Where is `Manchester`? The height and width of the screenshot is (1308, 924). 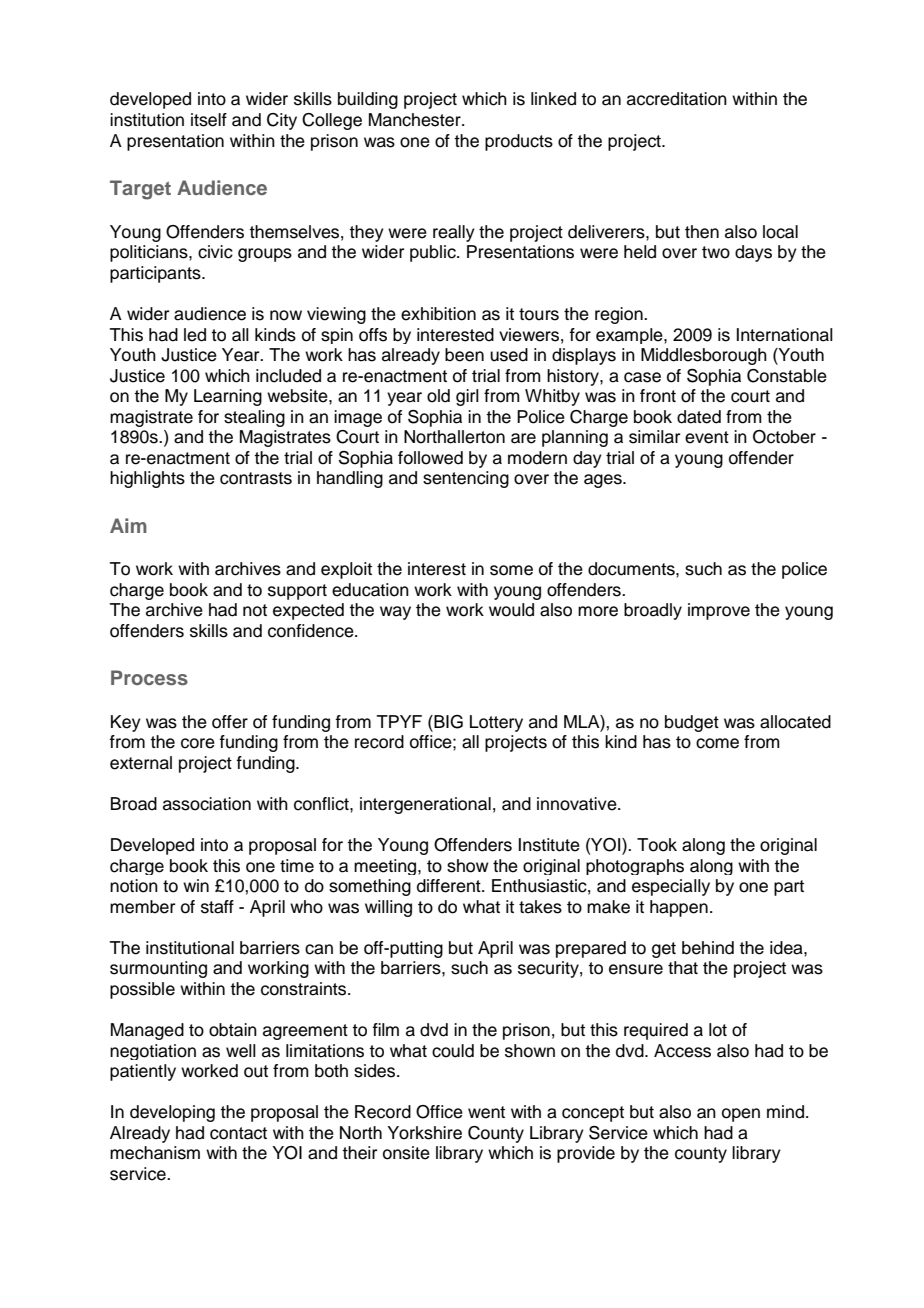 Manchester is located at coordinates (416, 120).
